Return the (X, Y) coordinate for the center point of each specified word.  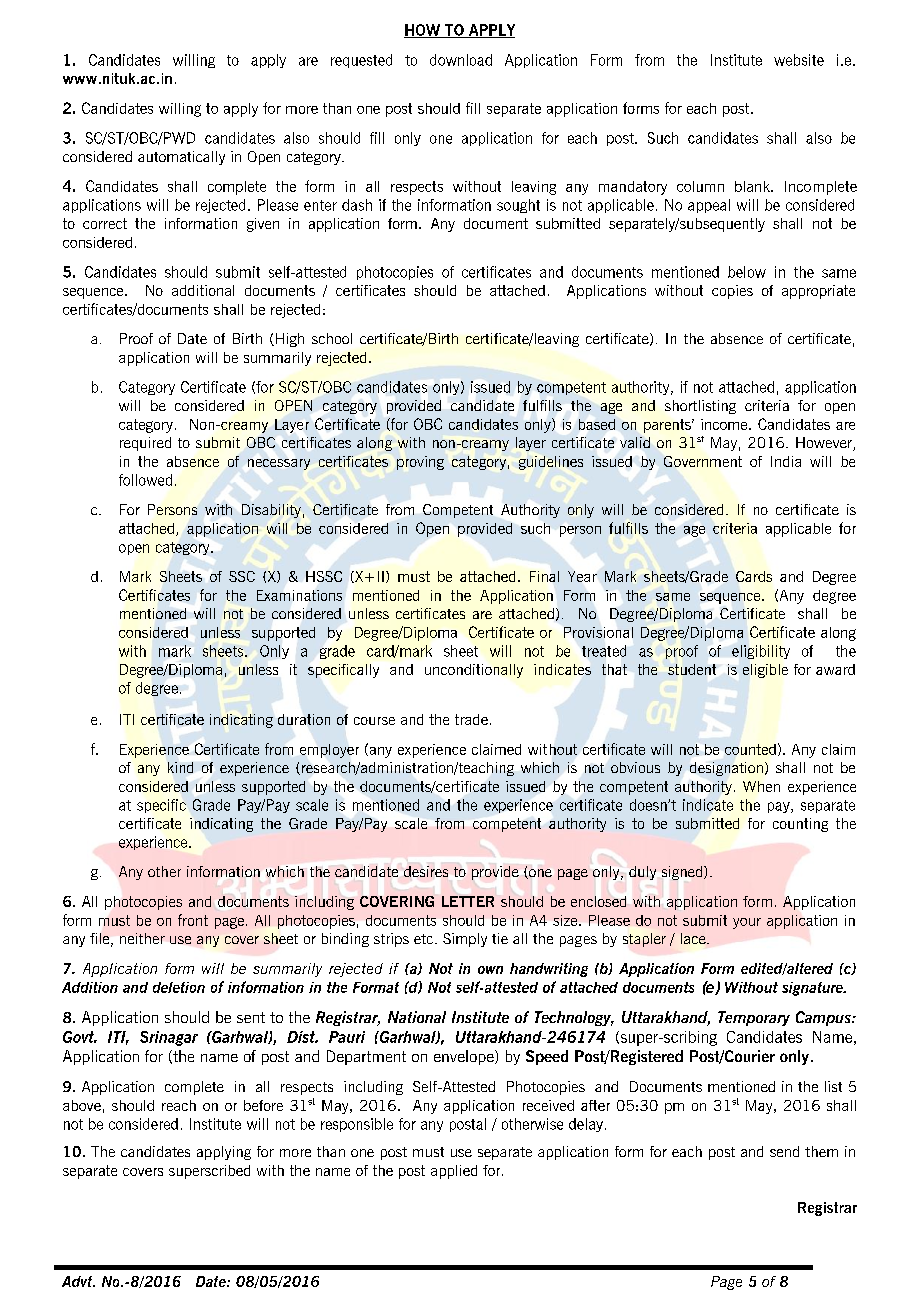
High (290, 340)
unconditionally (474, 671)
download (461, 60)
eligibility (761, 652)
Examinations (299, 595)
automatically (181, 158)
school (332, 338)
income (725, 424)
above (82, 1105)
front (193, 920)
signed (683, 873)
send (784, 1151)
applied (454, 1172)
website (799, 60)
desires (426, 871)
